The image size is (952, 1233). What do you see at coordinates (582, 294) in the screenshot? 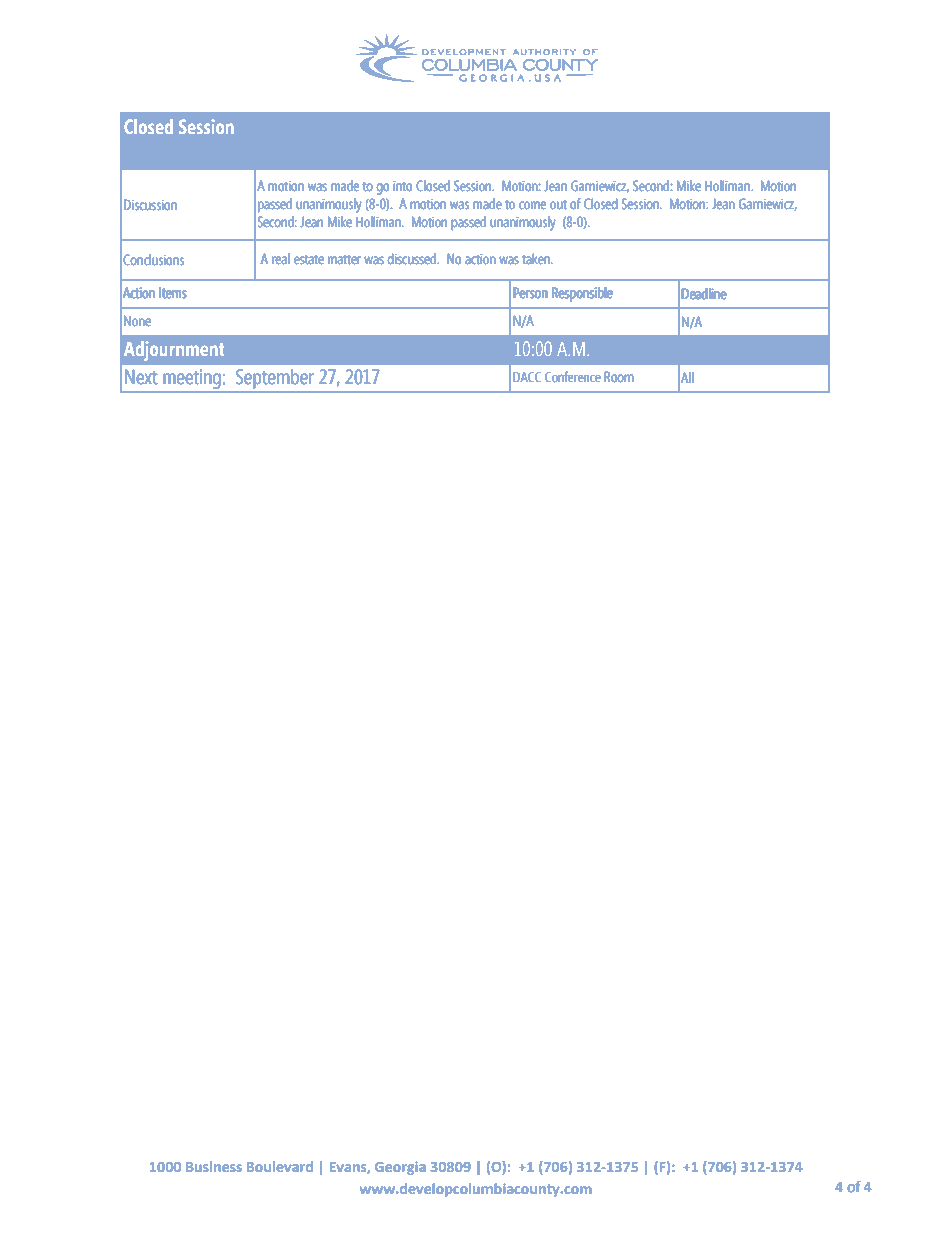
I see `Responsible` at bounding box center [582, 294].
